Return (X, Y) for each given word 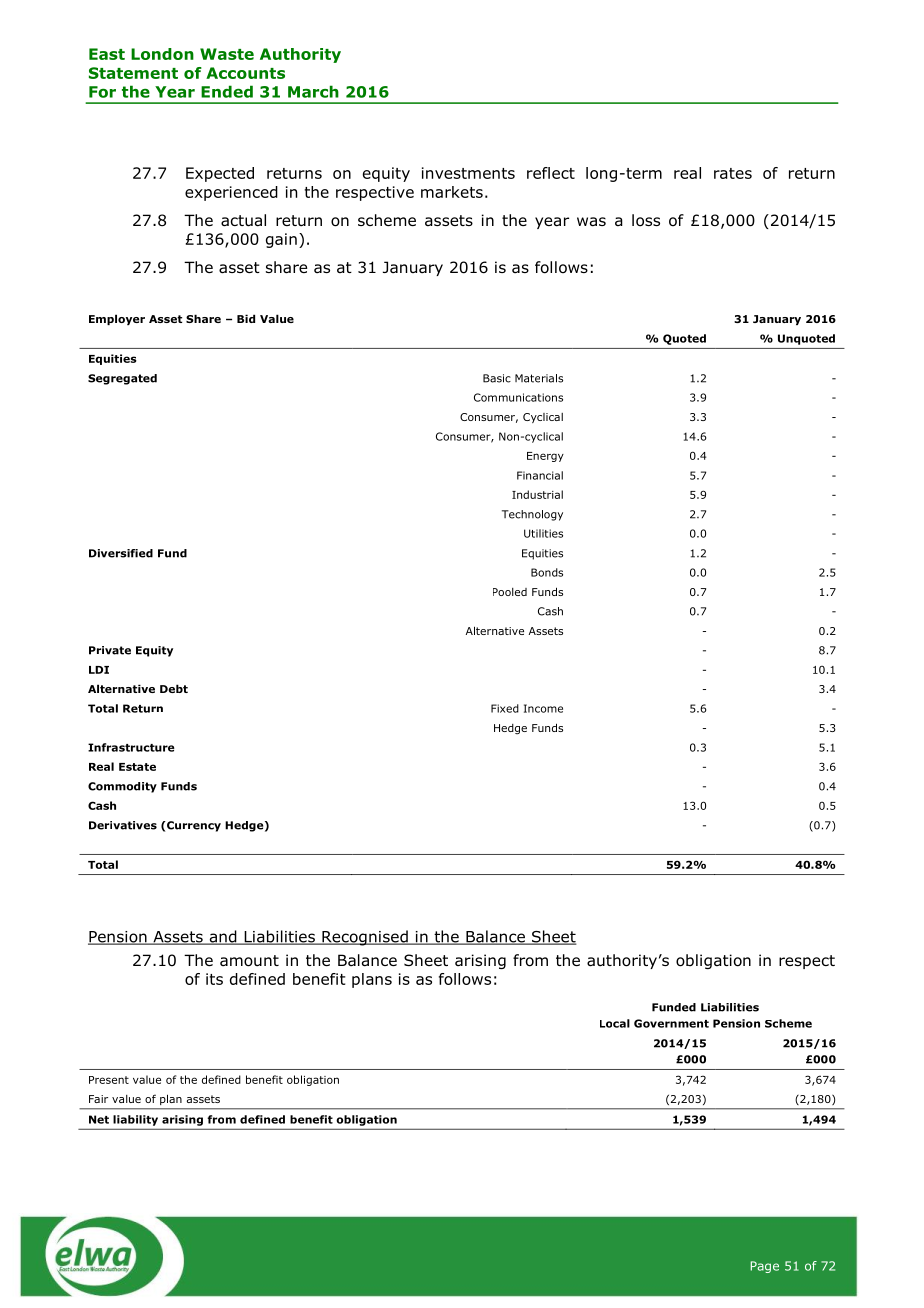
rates (733, 173)
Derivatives (123, 825)
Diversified (121, 553)
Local (615, 1023)
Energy (545, 457)
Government (671, 1023)
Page (764, 1267)
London (162, 54)
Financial (540, 475)
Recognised (365, 938)
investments (468, 173)
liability (135, 1120)
